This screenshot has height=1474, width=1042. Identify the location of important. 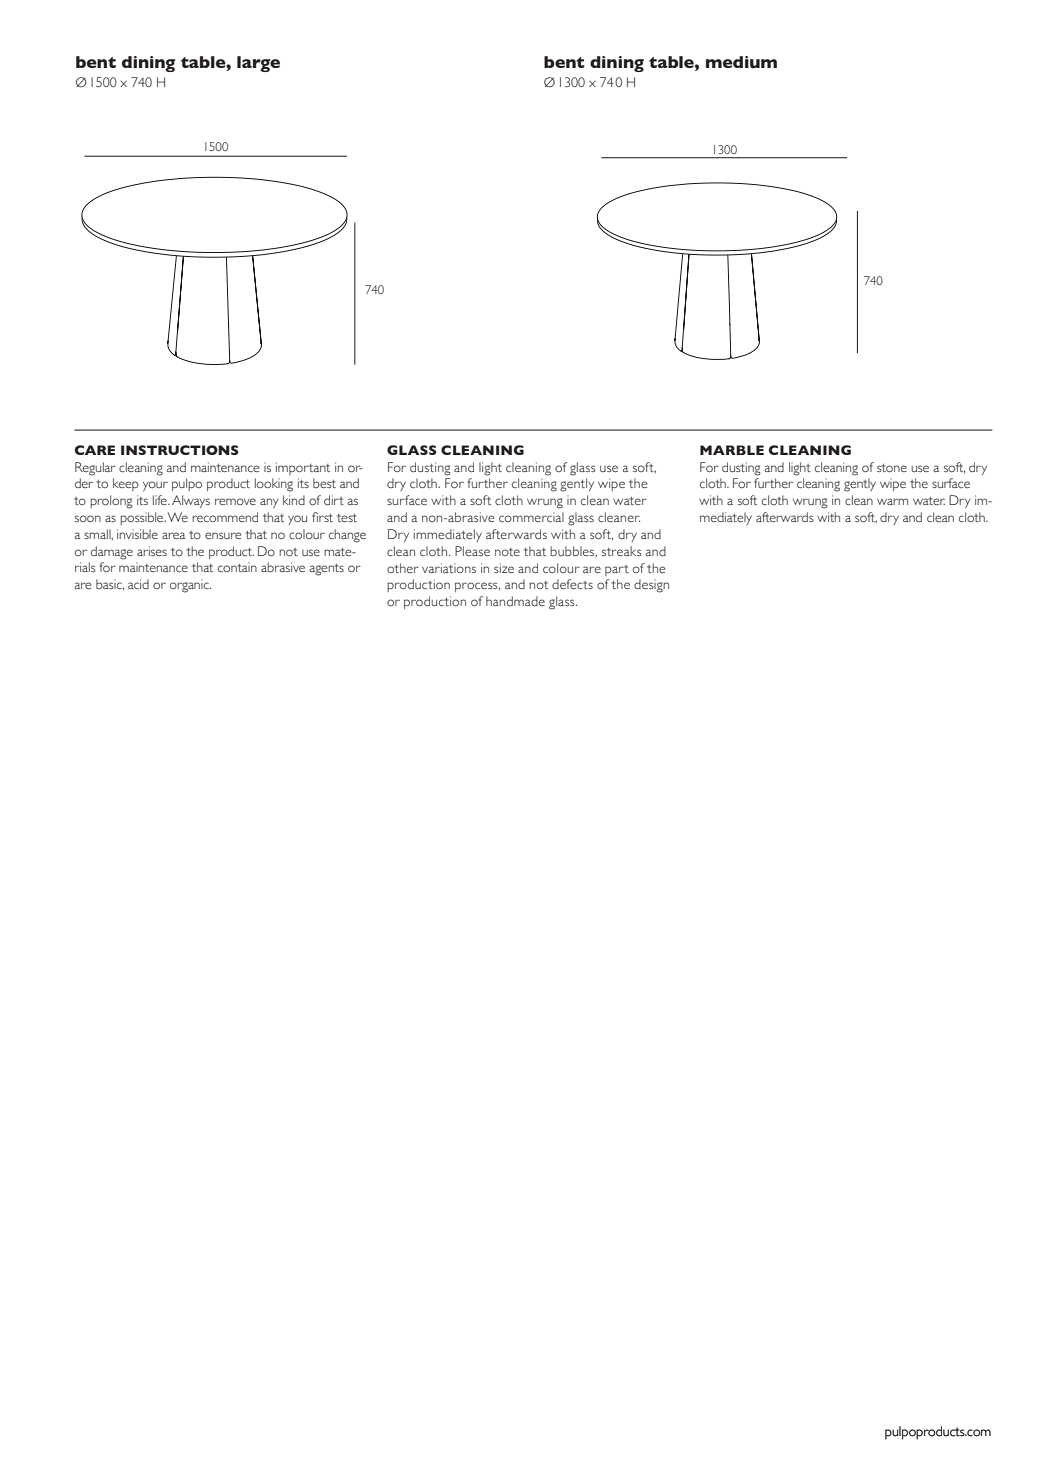
(303, 468).
